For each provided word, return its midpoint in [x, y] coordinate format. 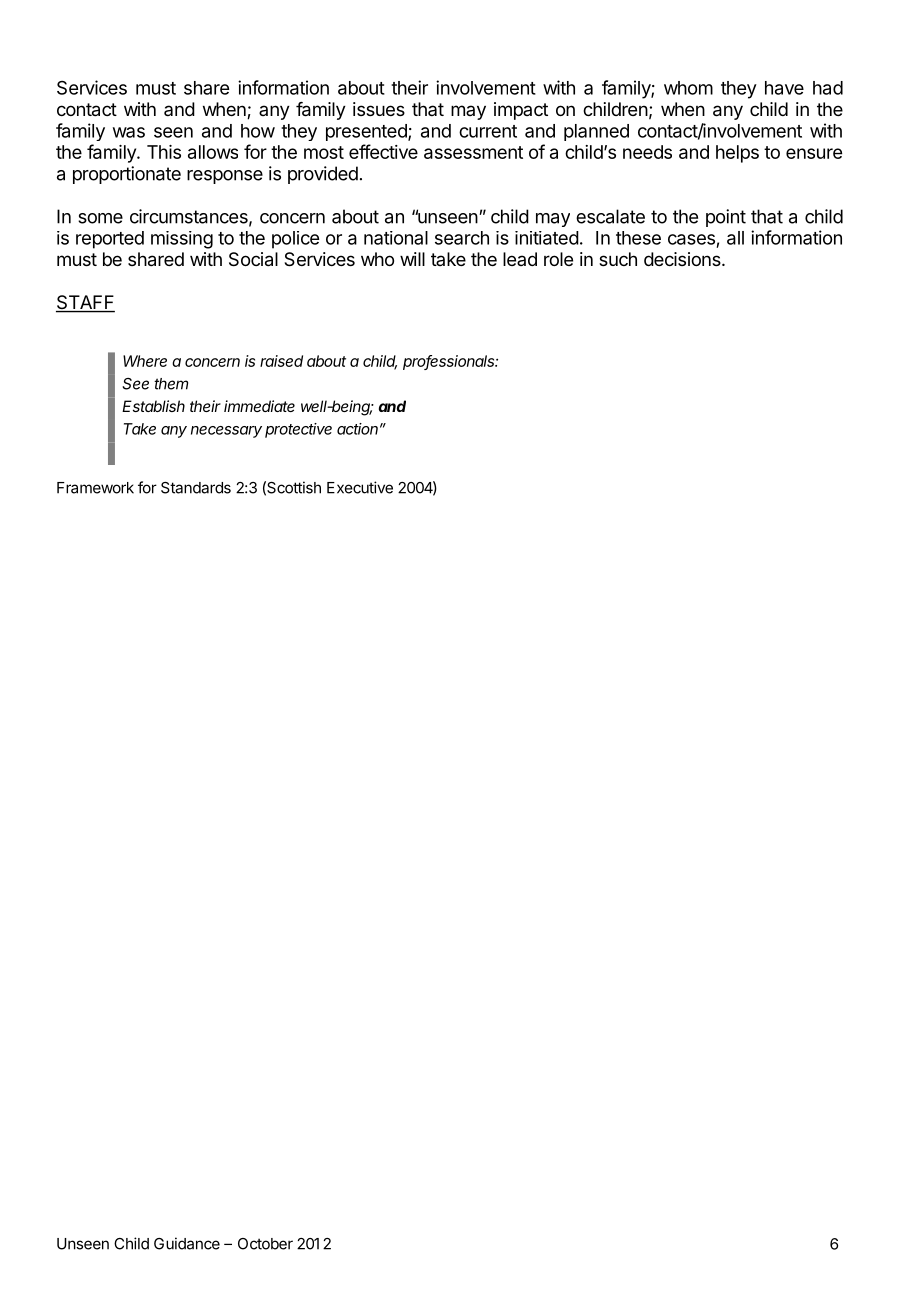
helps [737, 154]
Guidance [187, 1243]
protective [298, 430]
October [265, 1244]
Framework [95, 488]
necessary [226, 432]
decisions [683, 259]
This [164, 152]
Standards [196, 488]
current [488, 131]
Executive [360, 487]
